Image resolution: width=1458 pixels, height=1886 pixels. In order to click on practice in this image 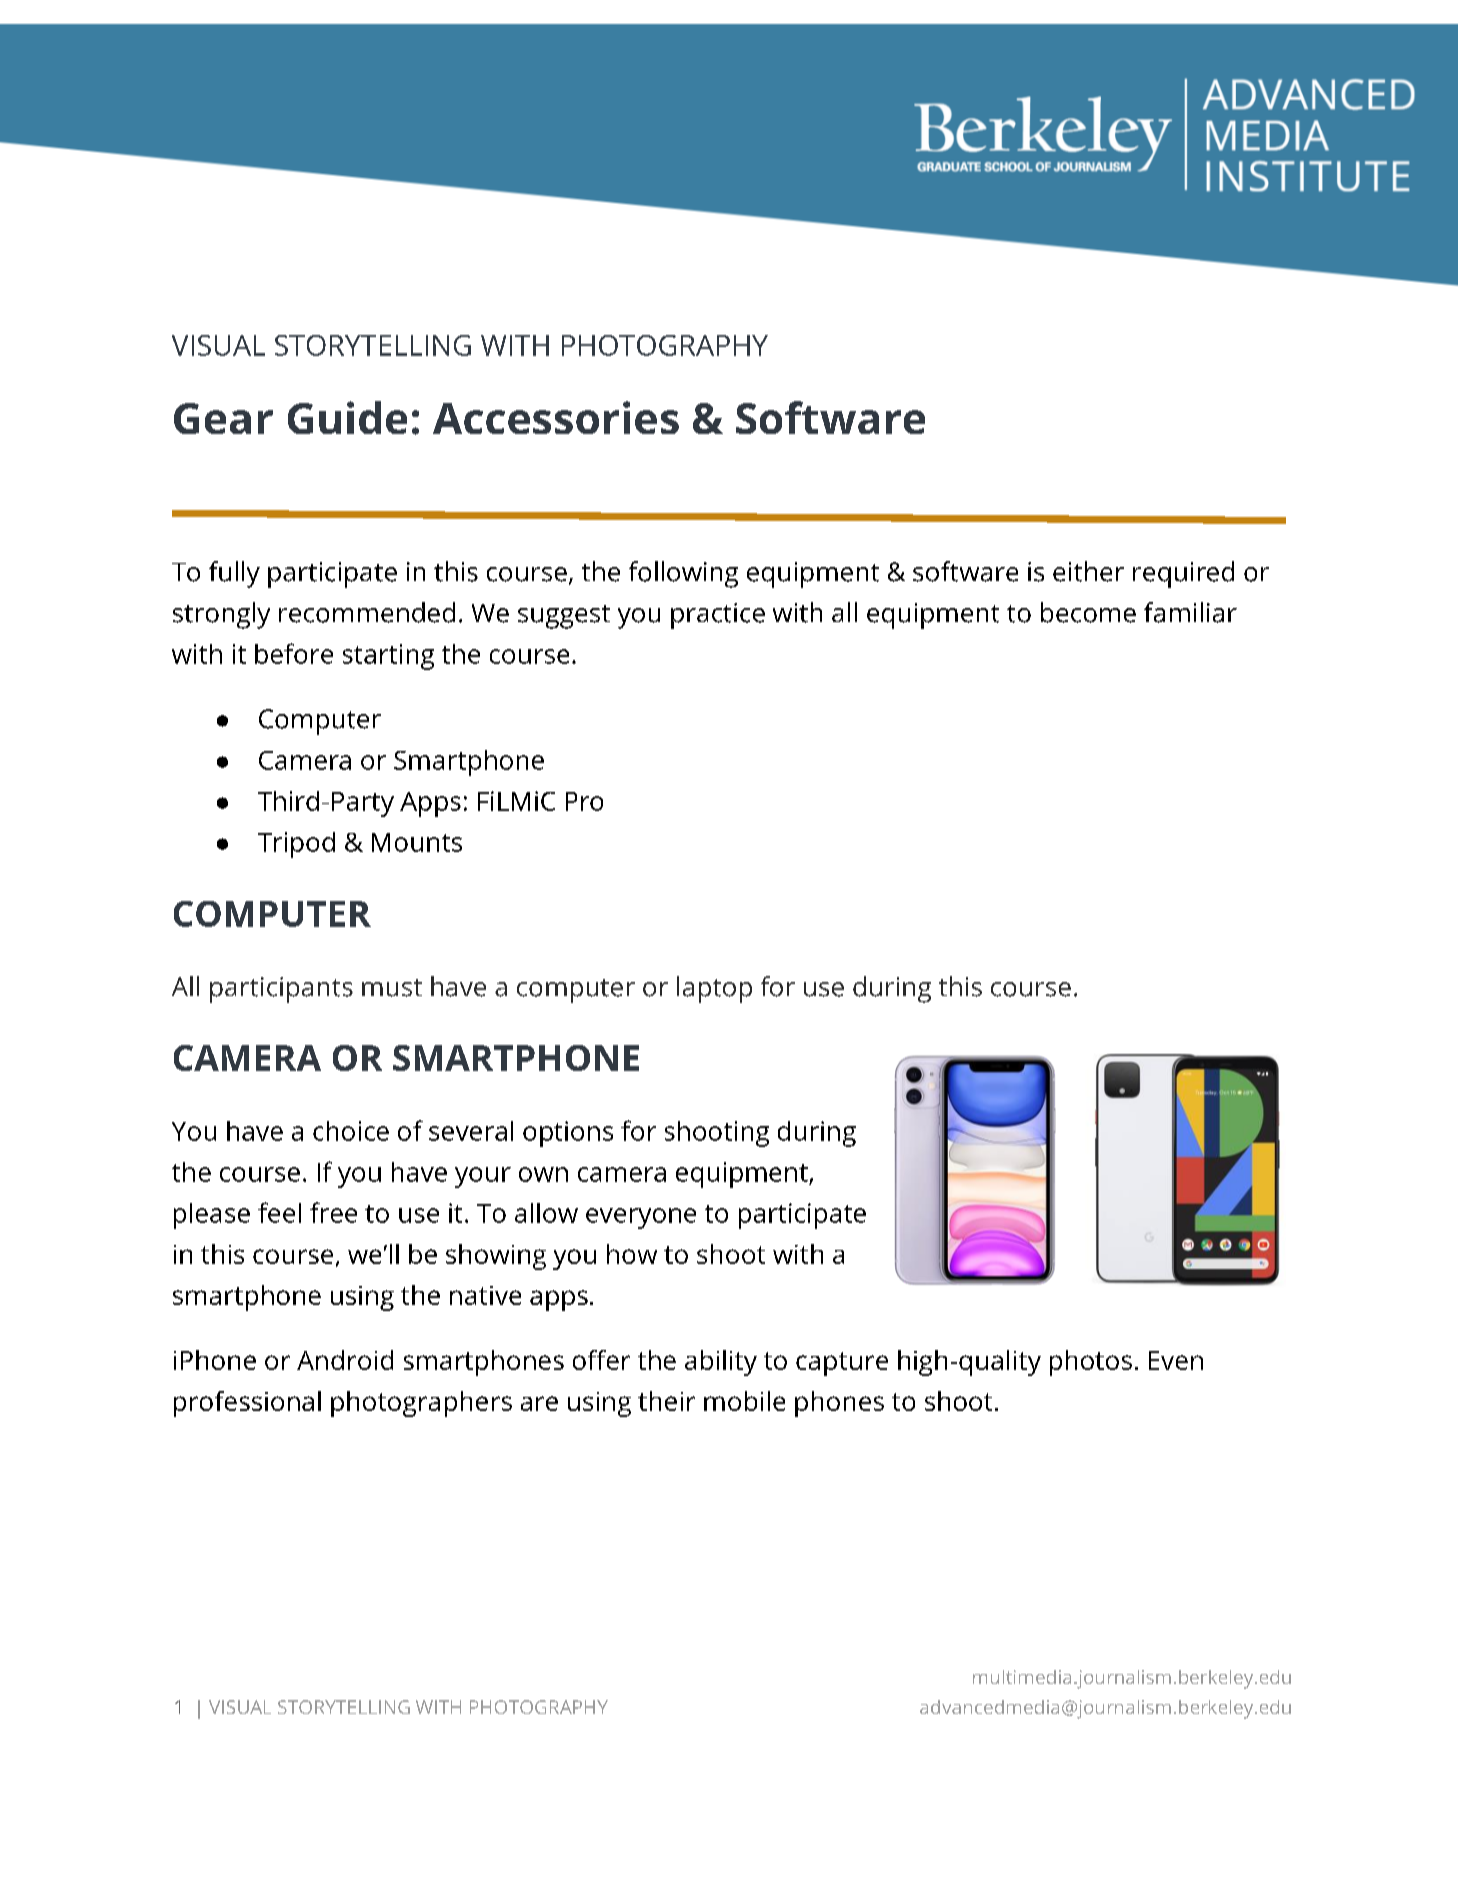, I will do `click(718, 616)`.
